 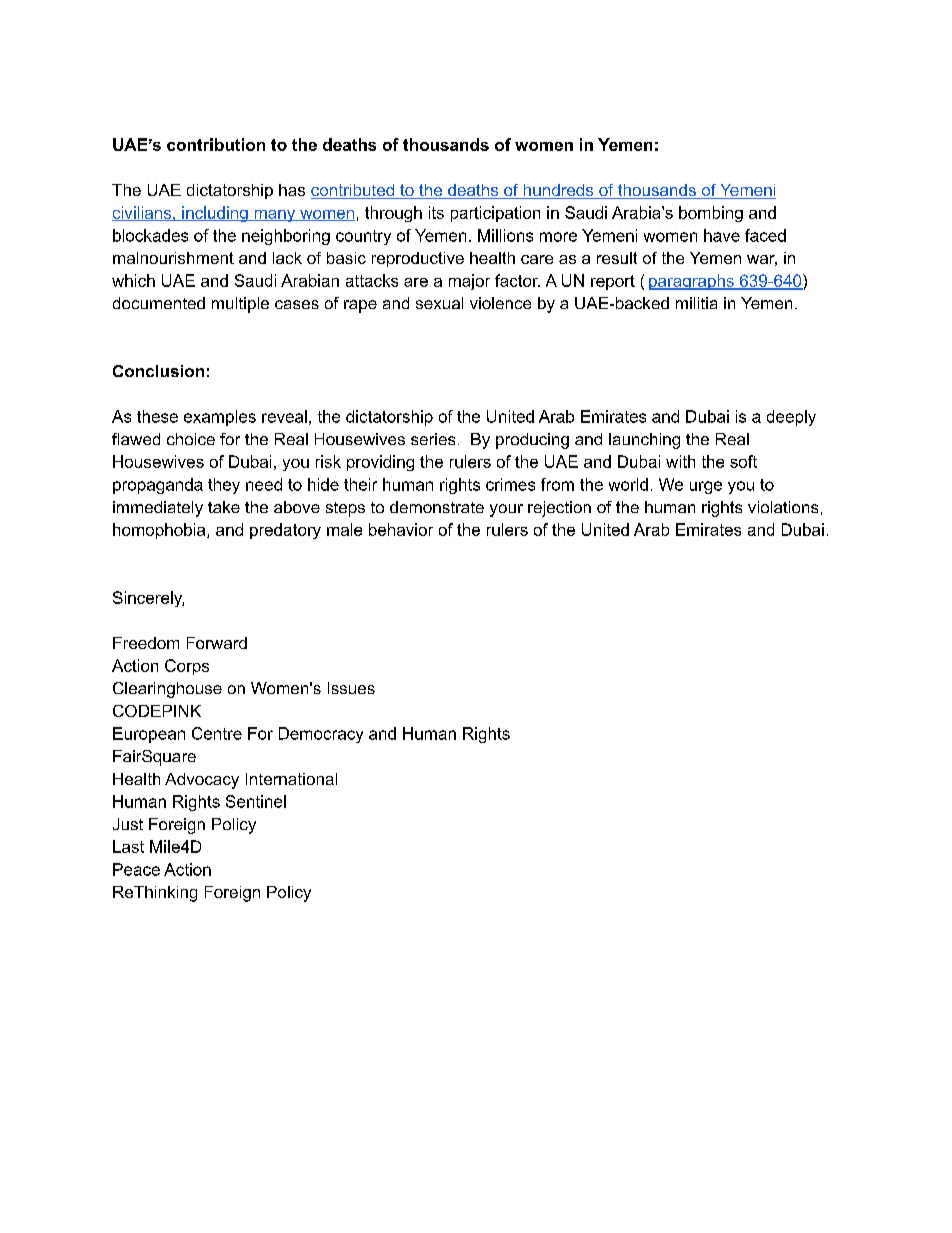 What do you see at coordinates (436, 212) in the screenshot?
I see `its` at bounding box center [436, 212].
